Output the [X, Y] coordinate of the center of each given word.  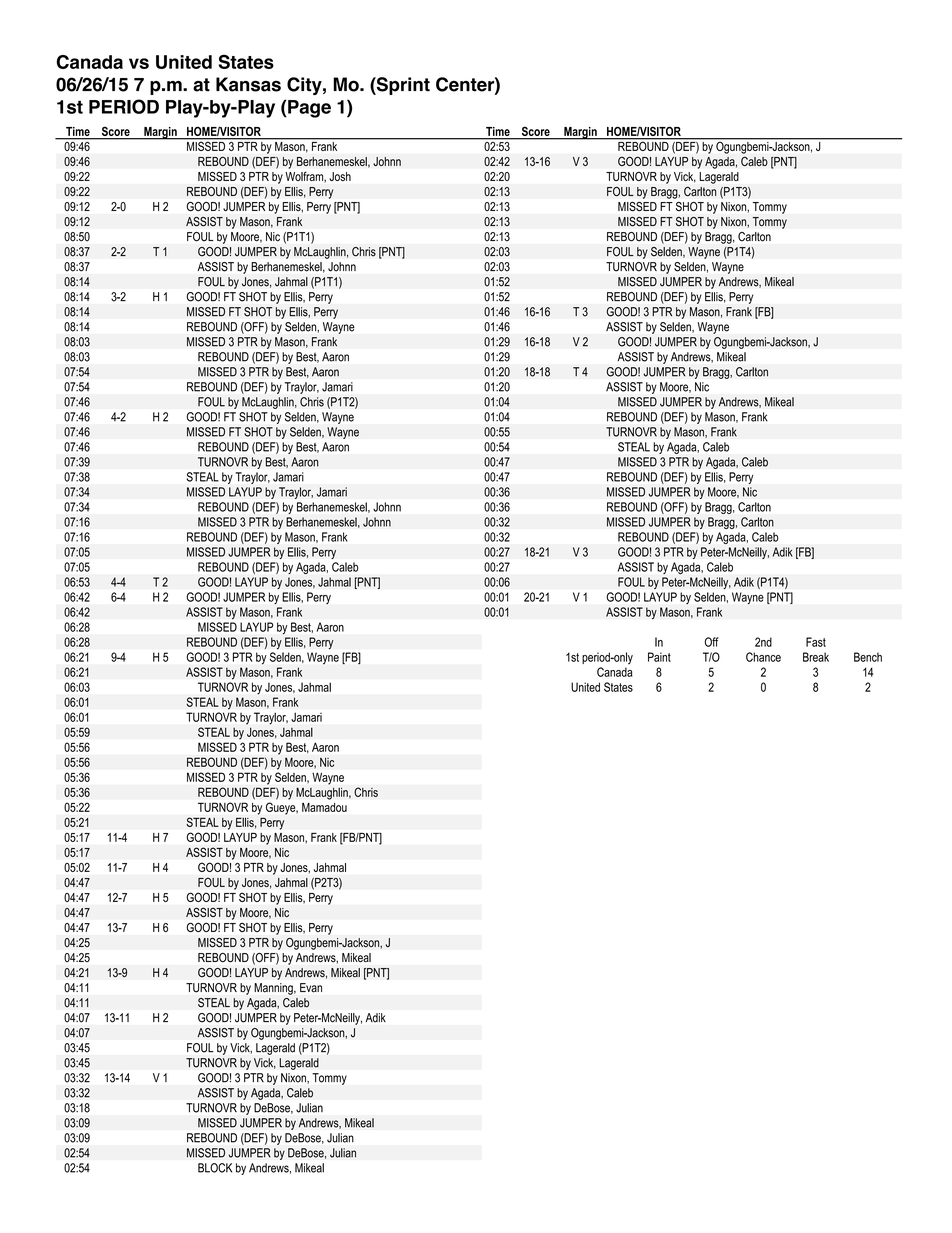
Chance [763, 657]
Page [308, 109]
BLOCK [215, 1168]
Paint [659, 657]
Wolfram [305, 177]
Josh [340, 176]
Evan [311, 988]
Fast [816, 642]
